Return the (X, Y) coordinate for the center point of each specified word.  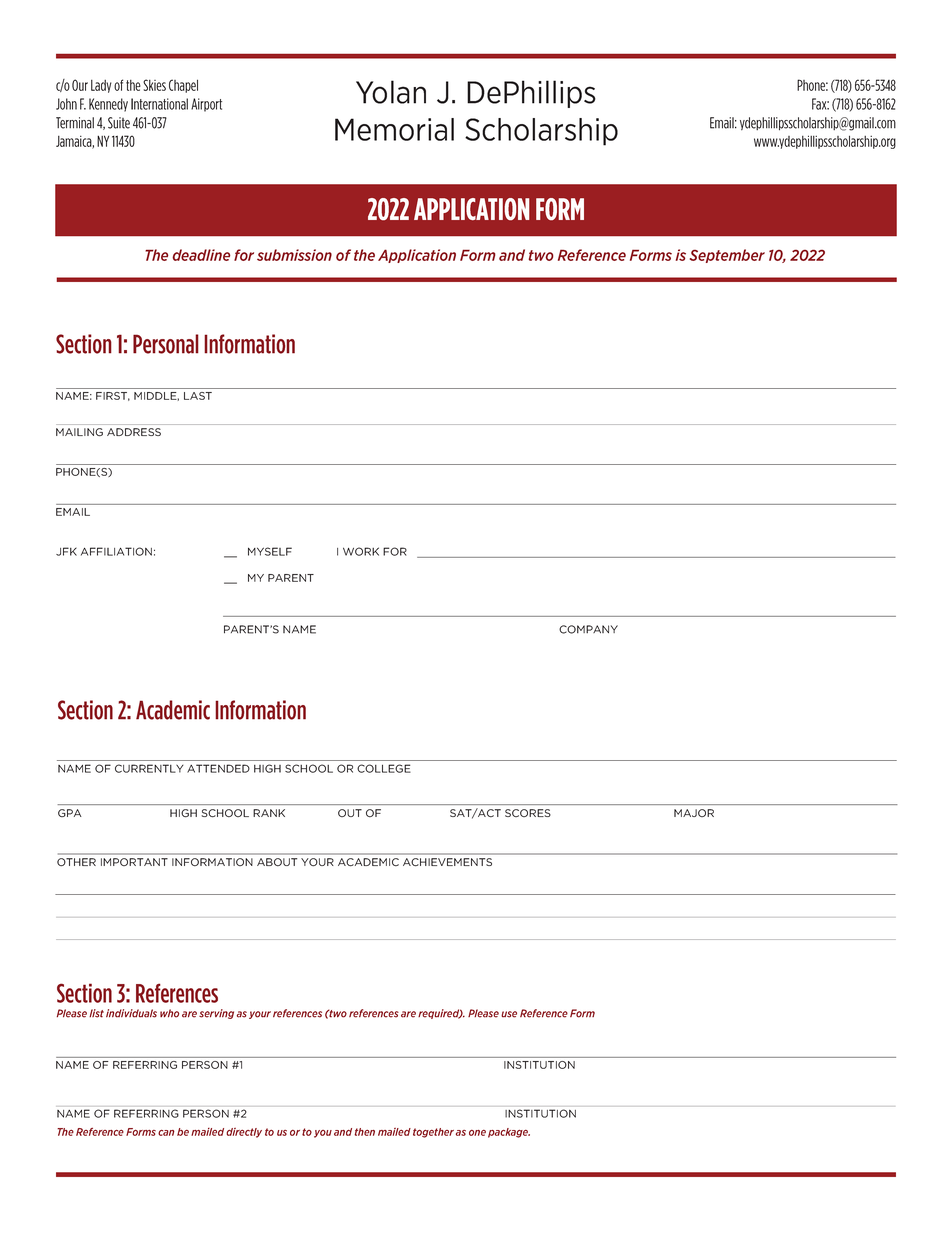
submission (294, 255)
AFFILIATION (116, 551)
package (509, 1133)
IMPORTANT (134, 862)
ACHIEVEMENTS (447, 862)
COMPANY (588, 629)
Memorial (394, 129)
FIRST (113, 396)
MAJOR (694, 813)
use (509, 1014)
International (159, 104)
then (365, 1132)
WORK (361, 551)
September (727, 256)
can (166, 1133)
